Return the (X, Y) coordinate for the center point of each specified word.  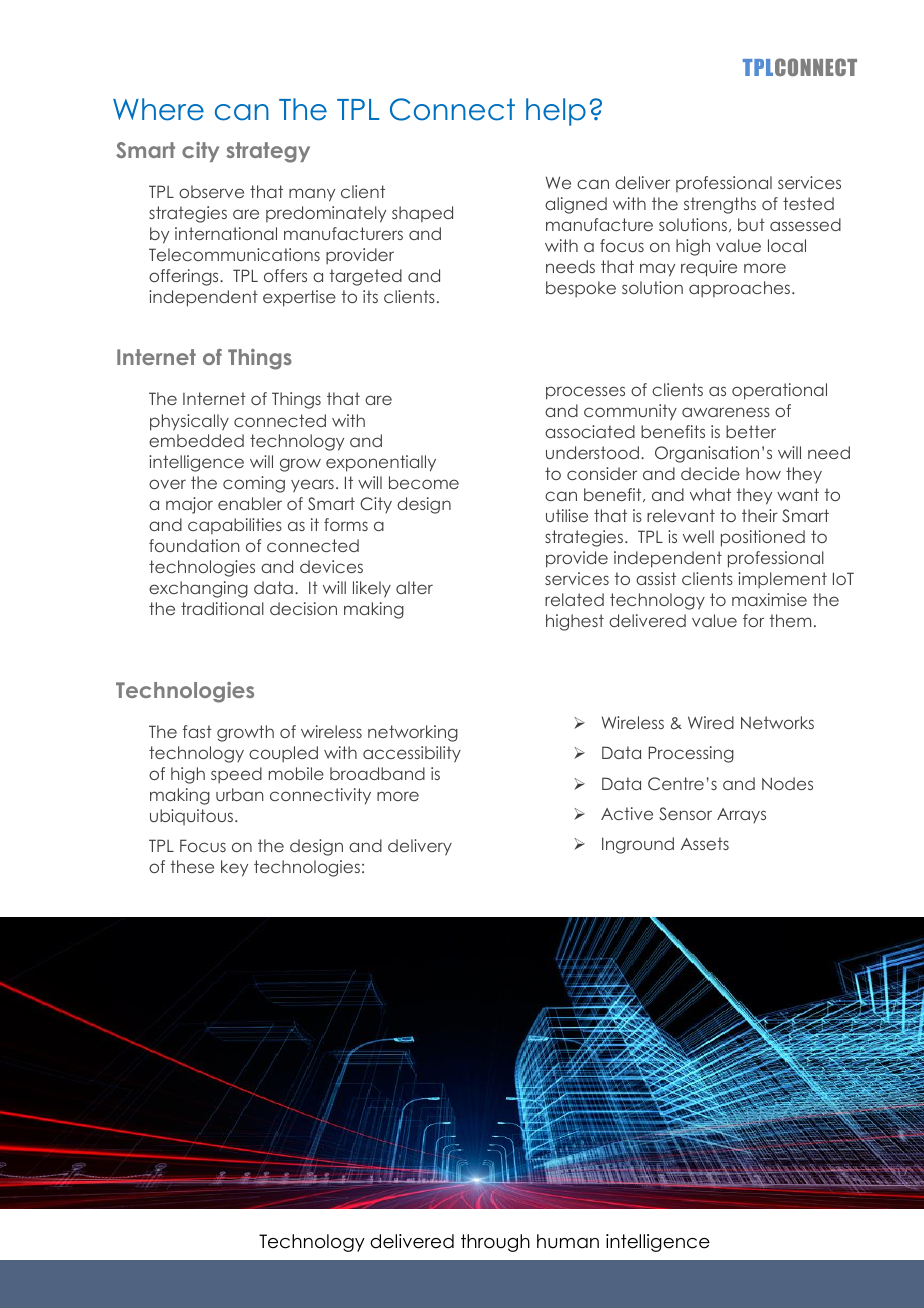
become (424, 482)
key (234, 868)
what (710, 494)
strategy (268, 152)
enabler (250, 503)
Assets (705, 843)
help (556, 112)
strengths (720, 205)
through (495, 1243)
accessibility (412, 754)
